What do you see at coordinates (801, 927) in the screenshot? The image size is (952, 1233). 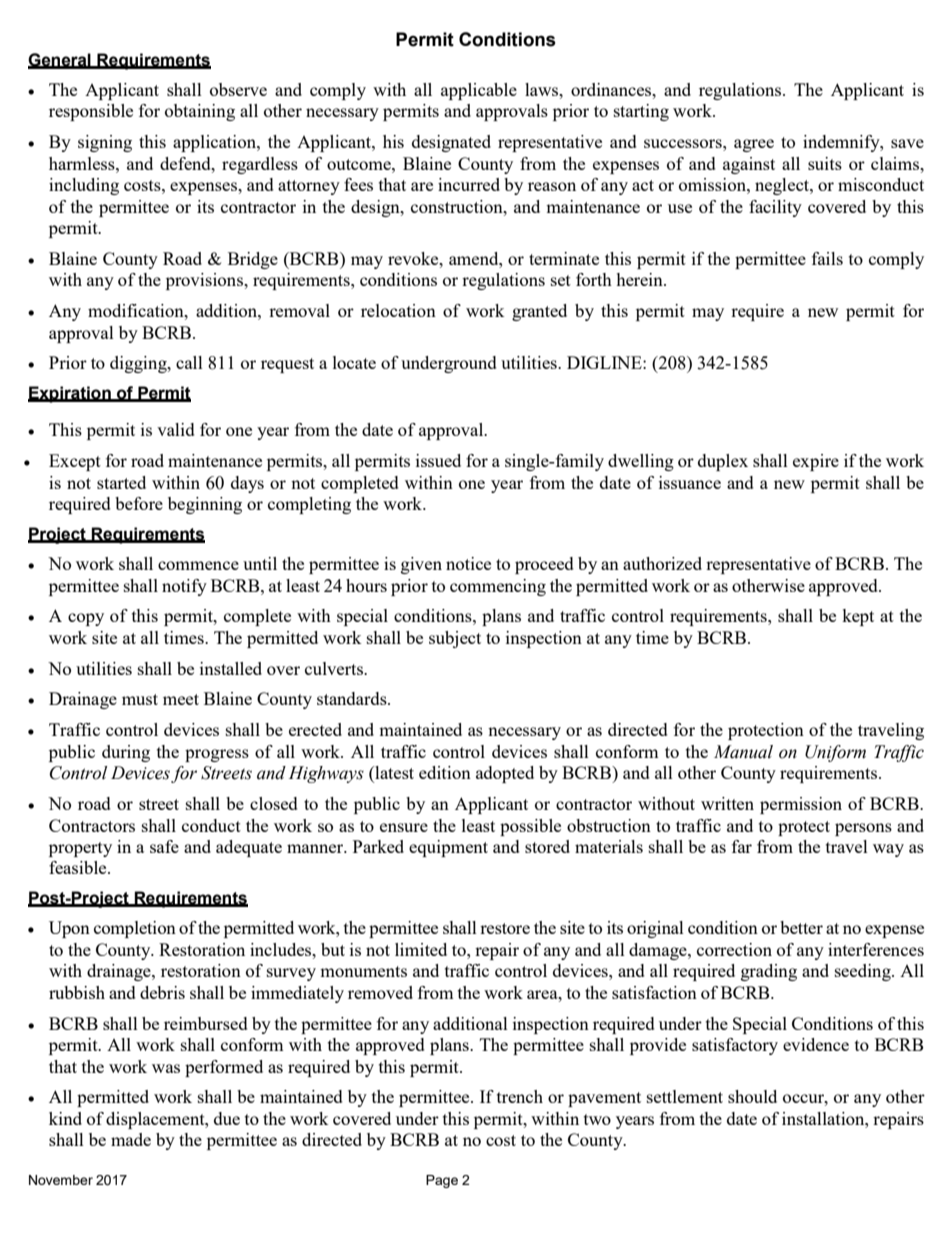 I see `better` at bounding box center [801, 927].
